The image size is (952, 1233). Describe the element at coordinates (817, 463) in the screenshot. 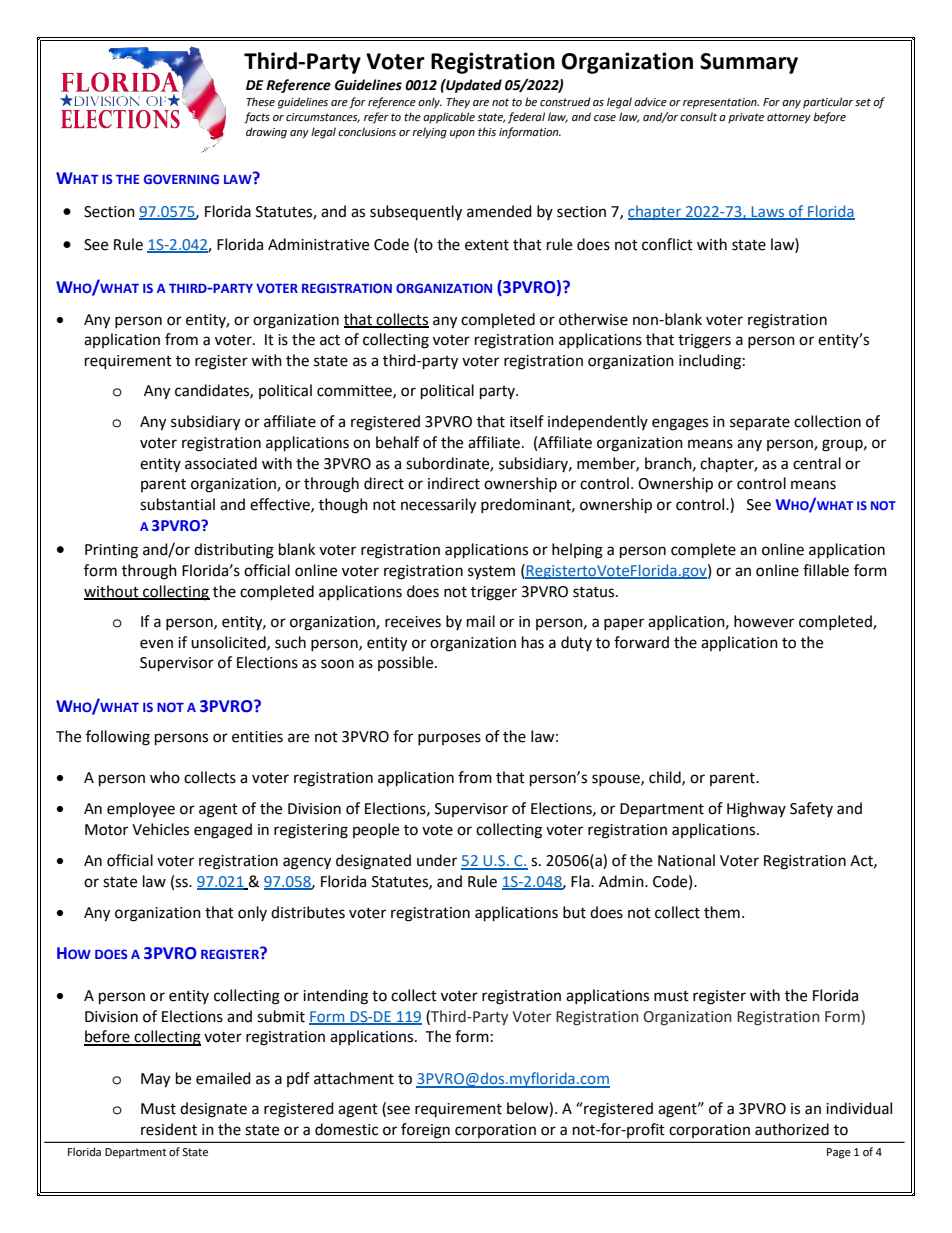

I see `central` at that location.
